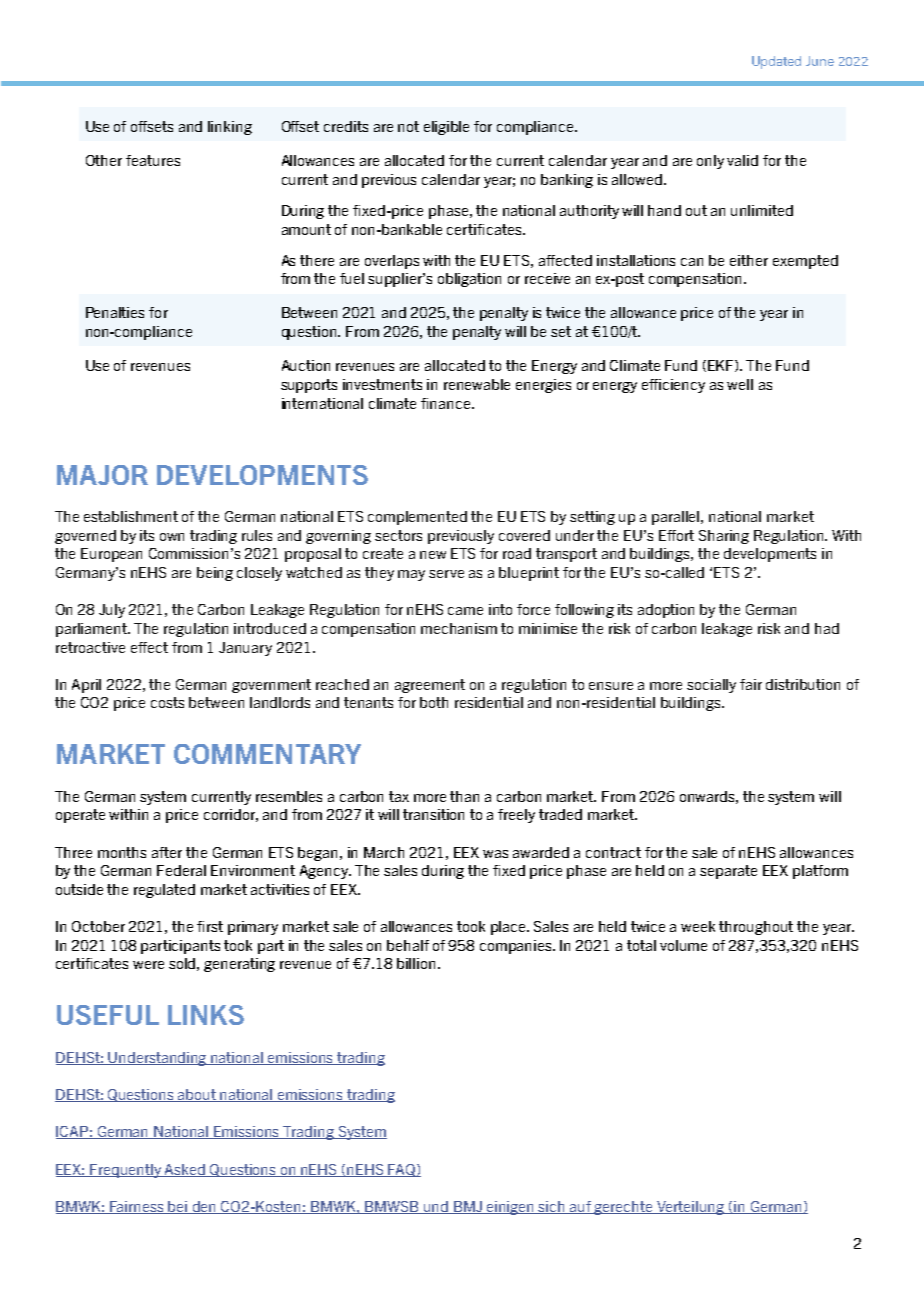  What do you see at coordinates (776, 62) in the page?
I see `Updated` at bounding box center [776, 62].
